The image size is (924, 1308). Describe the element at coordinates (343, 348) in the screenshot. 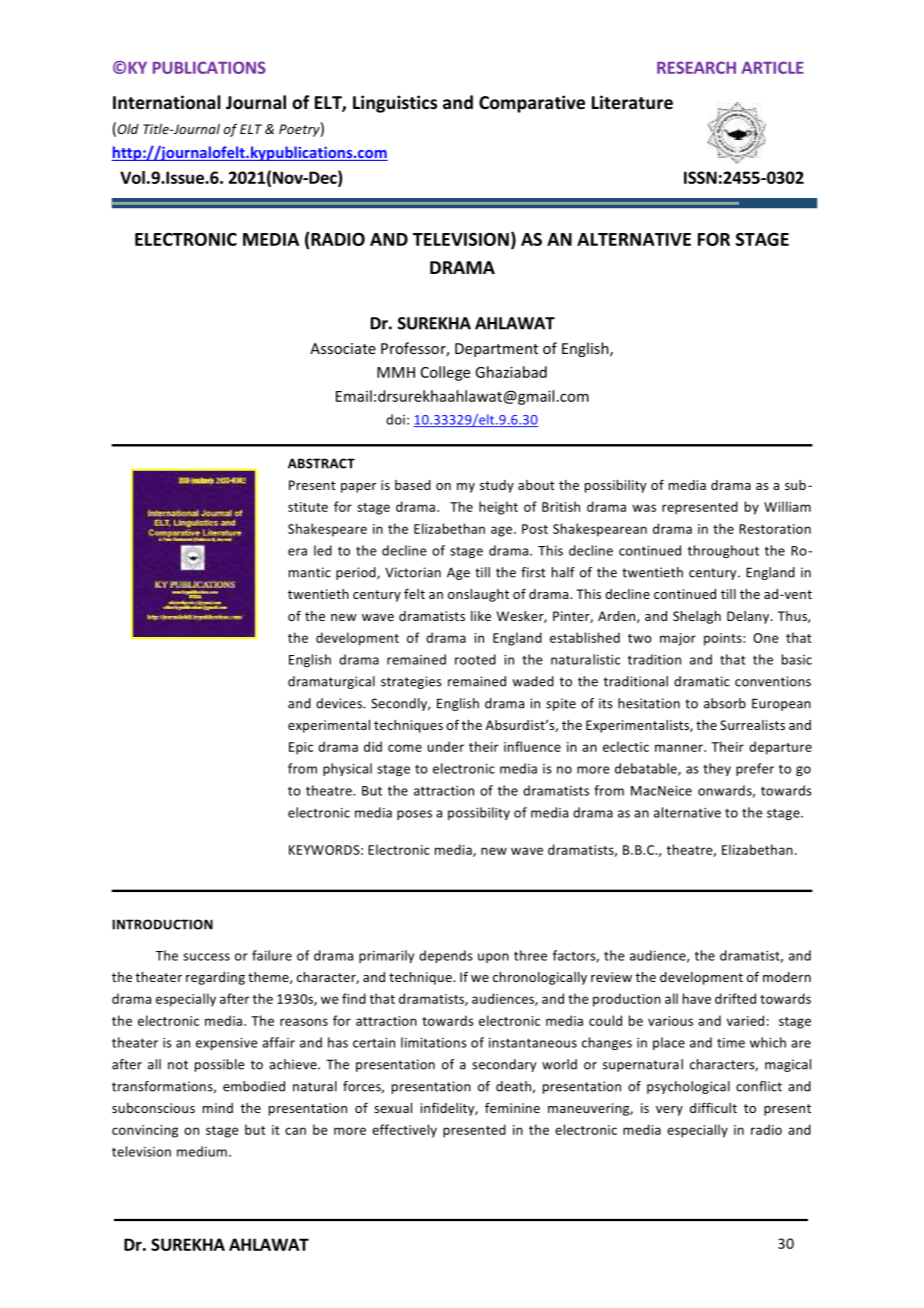

I see `Associate` at that location.
